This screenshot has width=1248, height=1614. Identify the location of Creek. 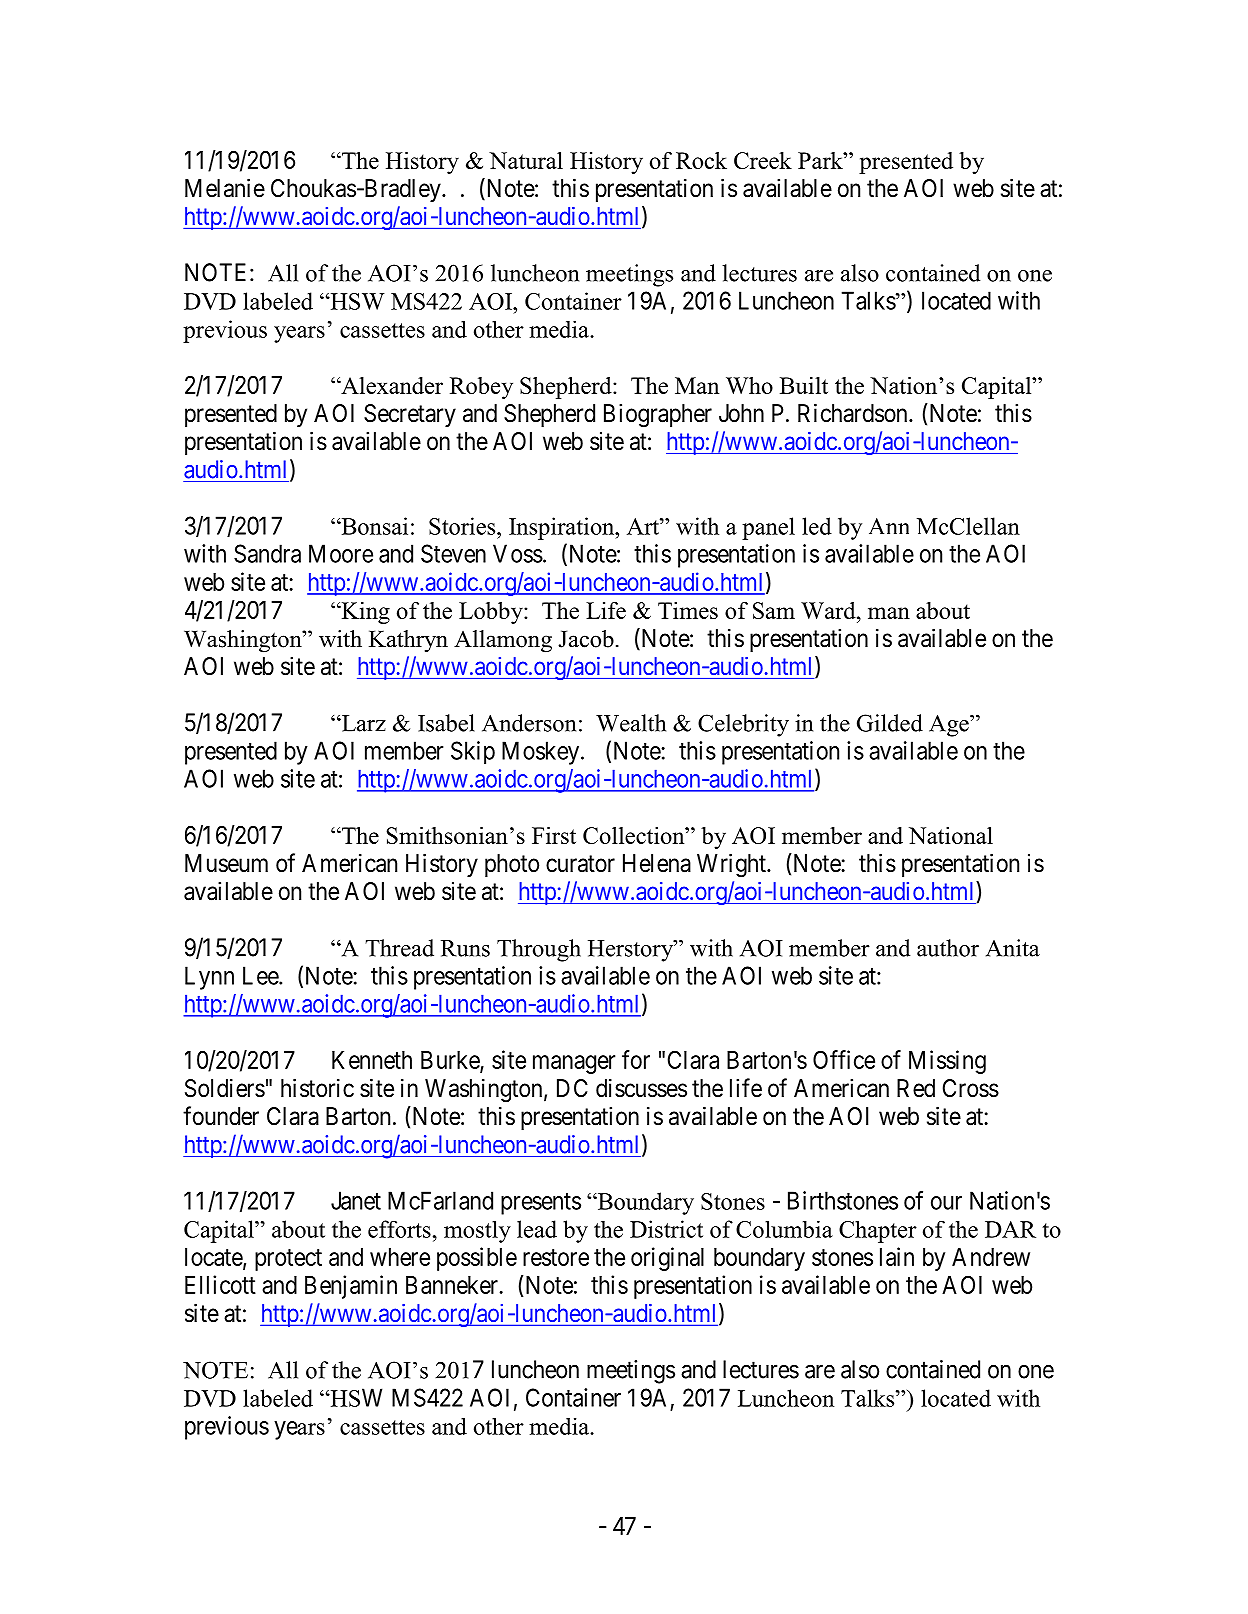
(763, 160).
